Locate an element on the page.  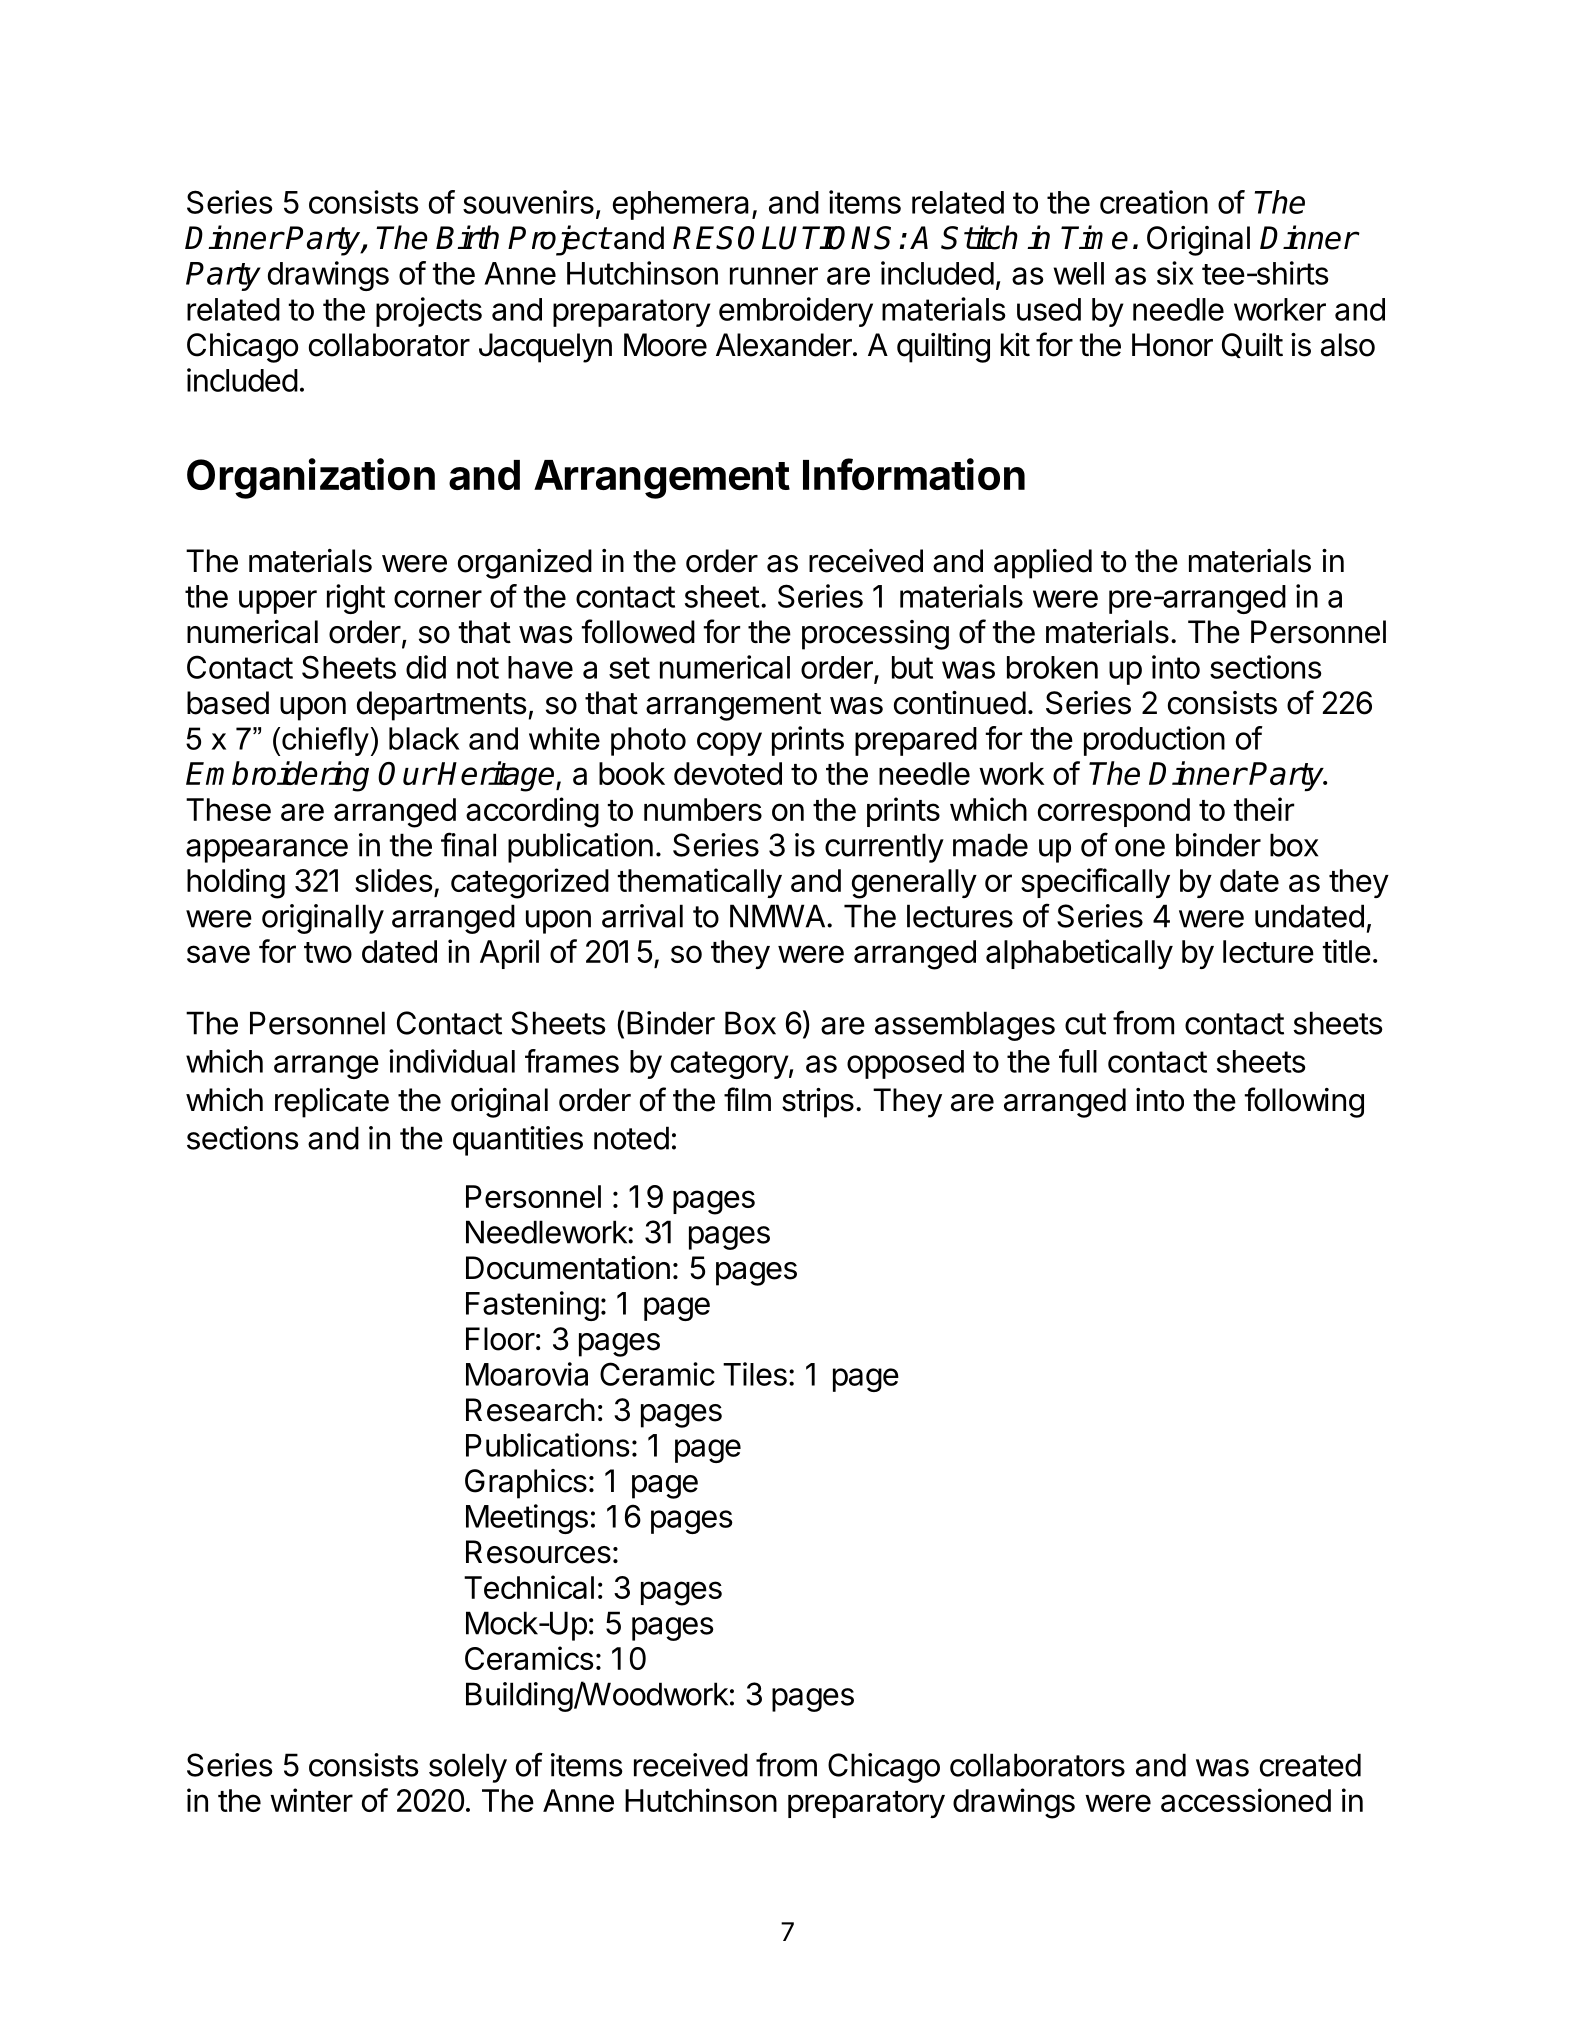
Tiles is located at coordinates (755, 1374).
